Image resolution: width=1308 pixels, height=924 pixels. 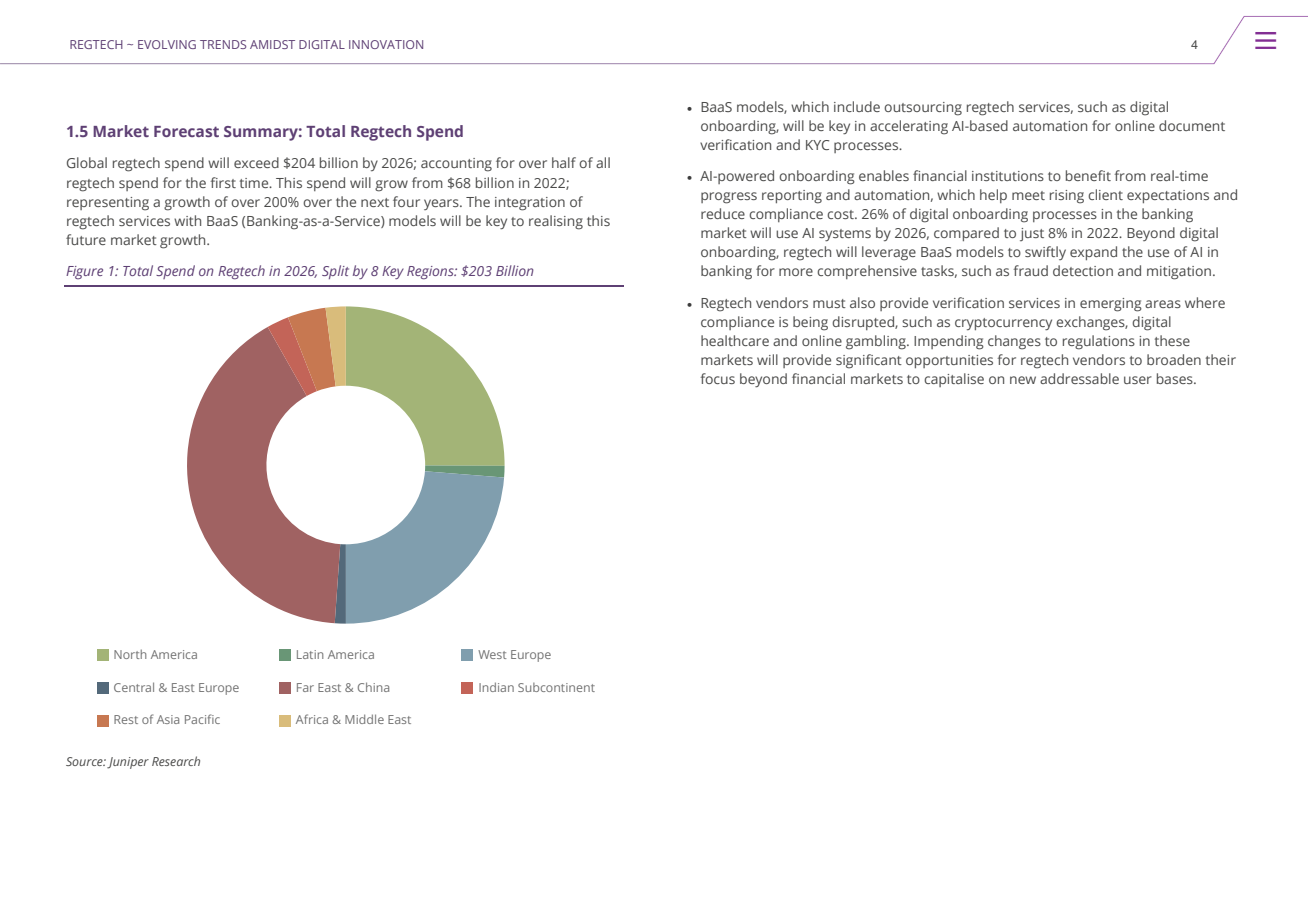 I want to click on Subcontinent, so click(x=556, y=687).
